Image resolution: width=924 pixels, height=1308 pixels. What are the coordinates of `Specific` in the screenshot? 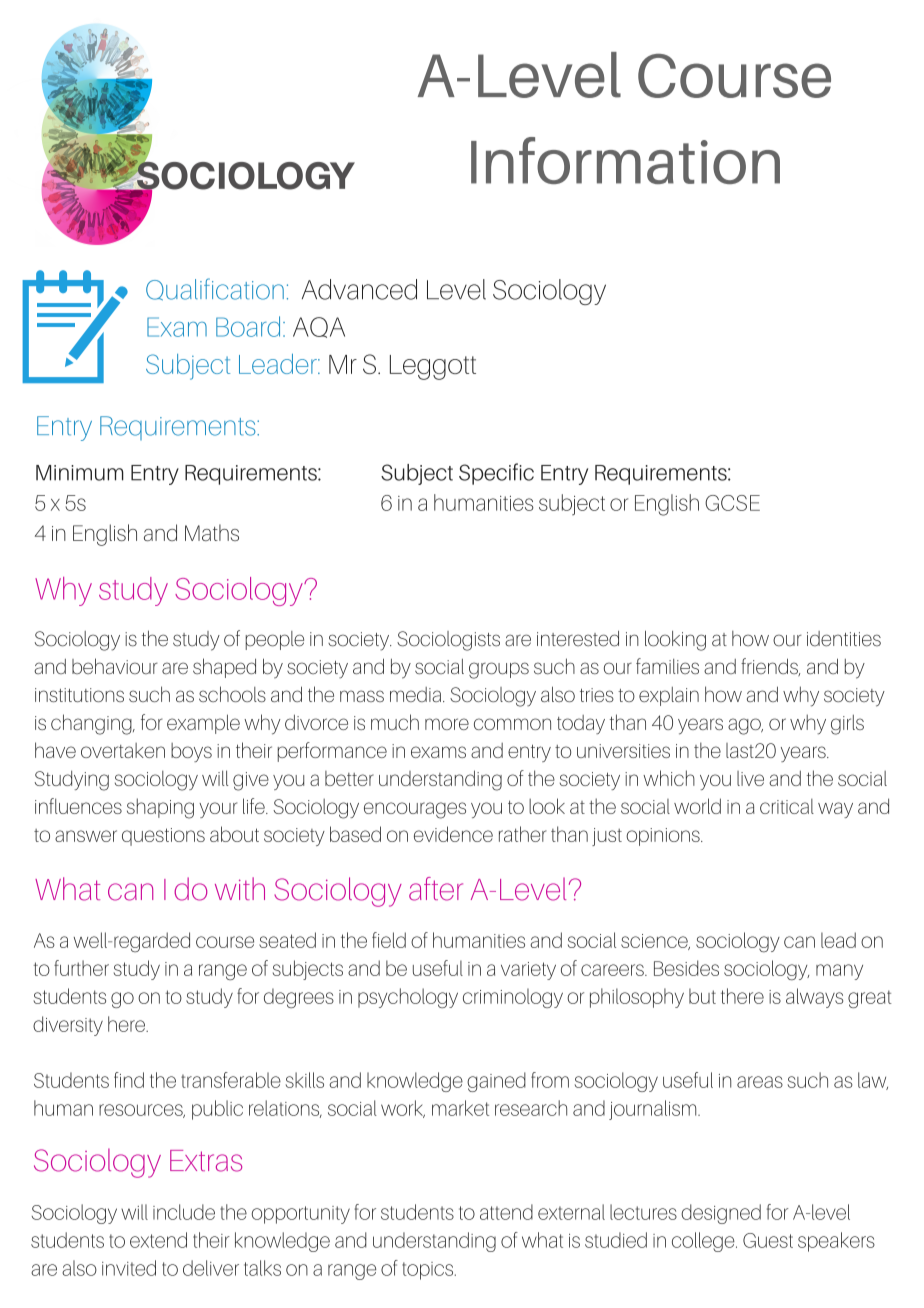 It's located at (496, 474).
